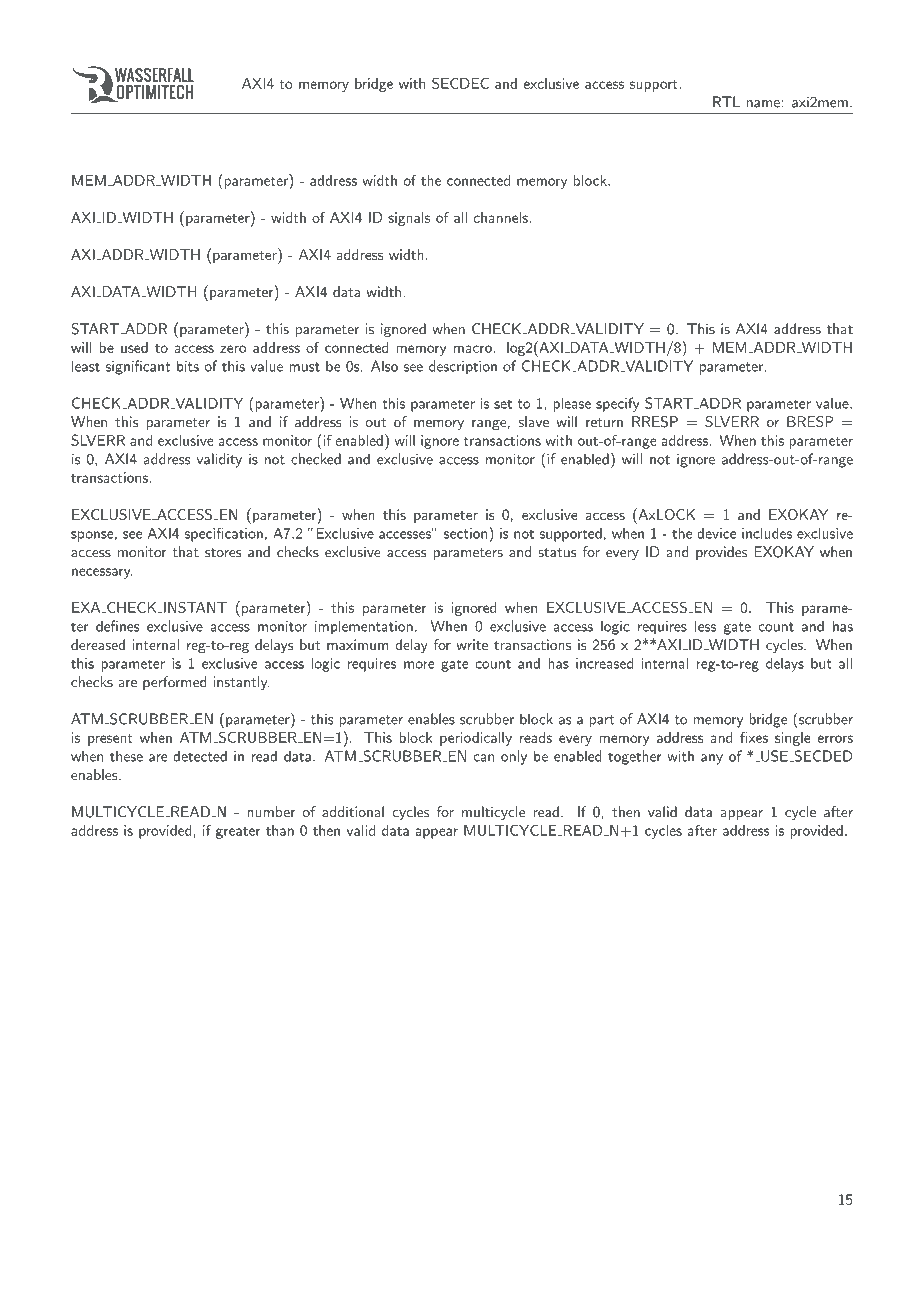  I want to click on any, so click(712, 759).
